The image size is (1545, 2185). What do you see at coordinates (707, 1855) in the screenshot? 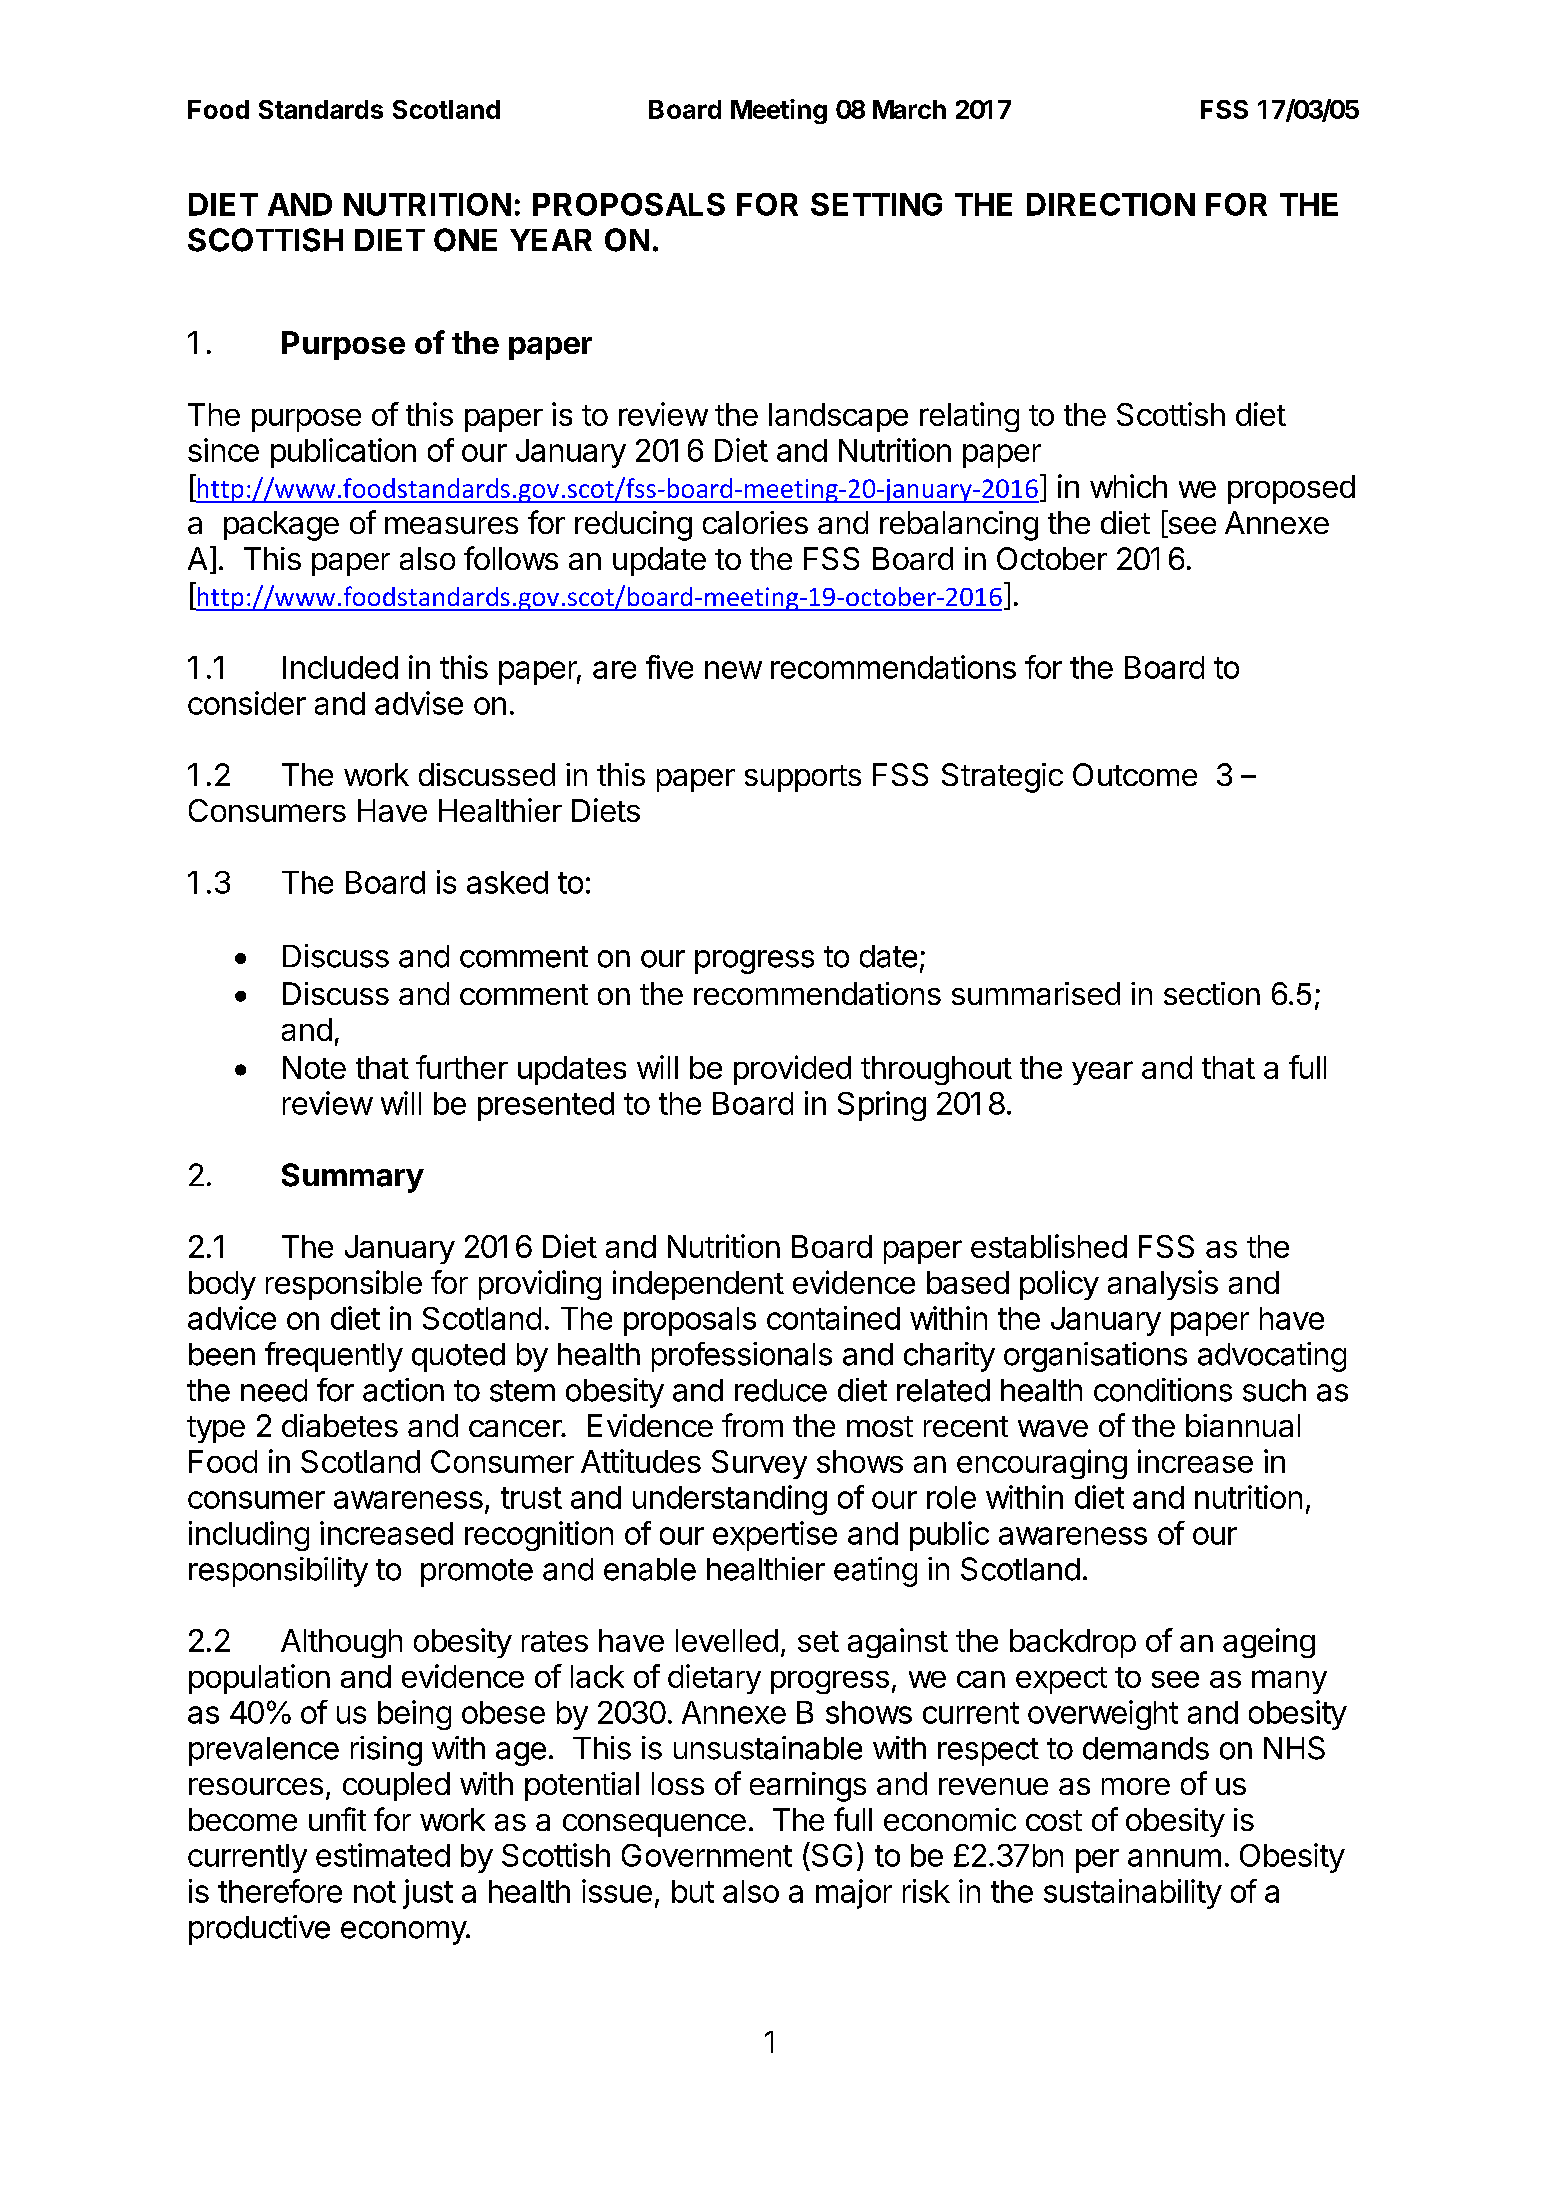
I see `Government` at bounding box center [707, 1855].
